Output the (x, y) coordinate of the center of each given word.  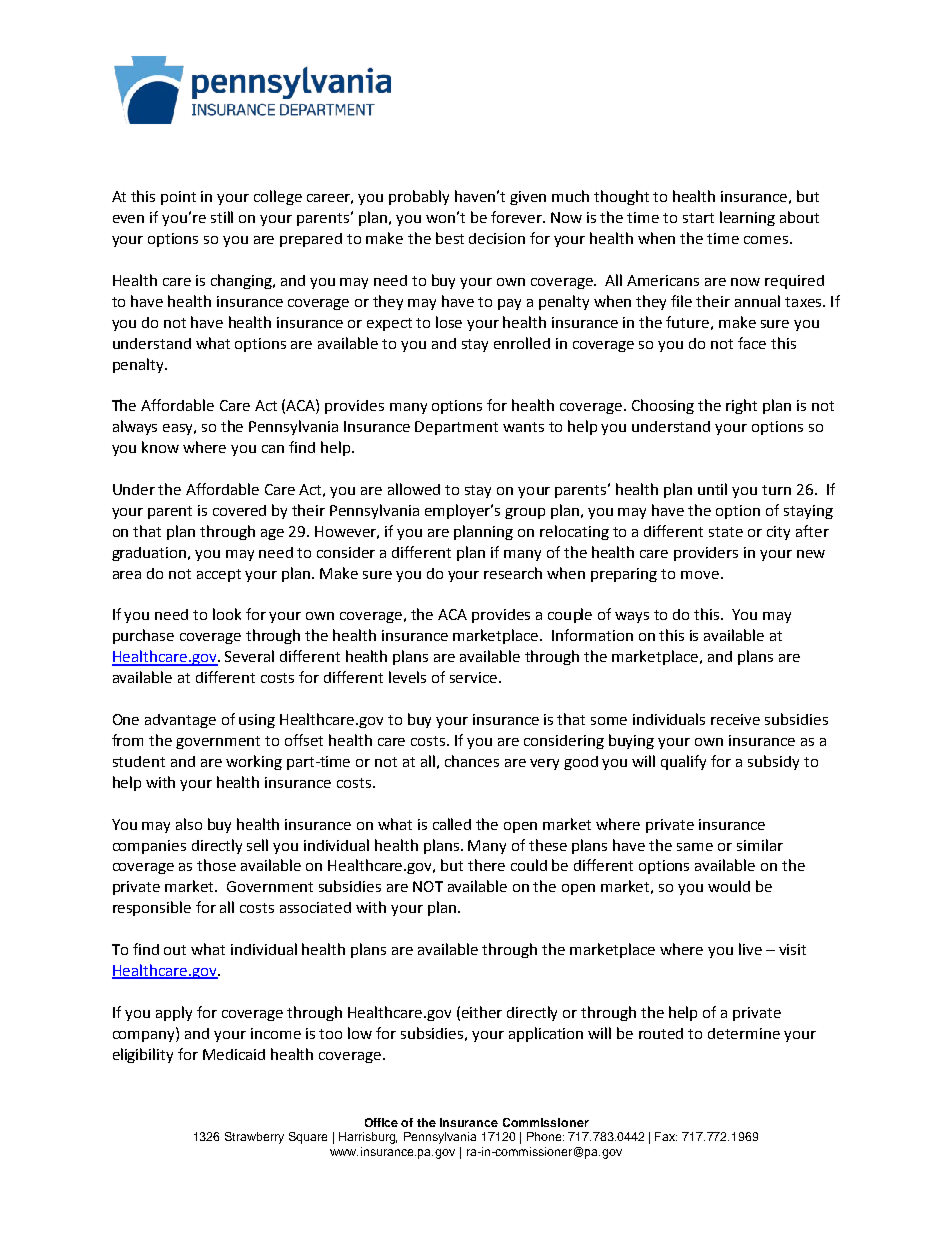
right (741, 406)
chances (472, 761)
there (486, 865)
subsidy (773, 762)
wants (523, 427)
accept (219, 575)
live (750, 949)
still (222, 217)
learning (747, 218)
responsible (152, 908)
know (160, 447)
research (513, 573)
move (700, 575)
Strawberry (254, 1138)
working (254, 762)
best (450, 238)
